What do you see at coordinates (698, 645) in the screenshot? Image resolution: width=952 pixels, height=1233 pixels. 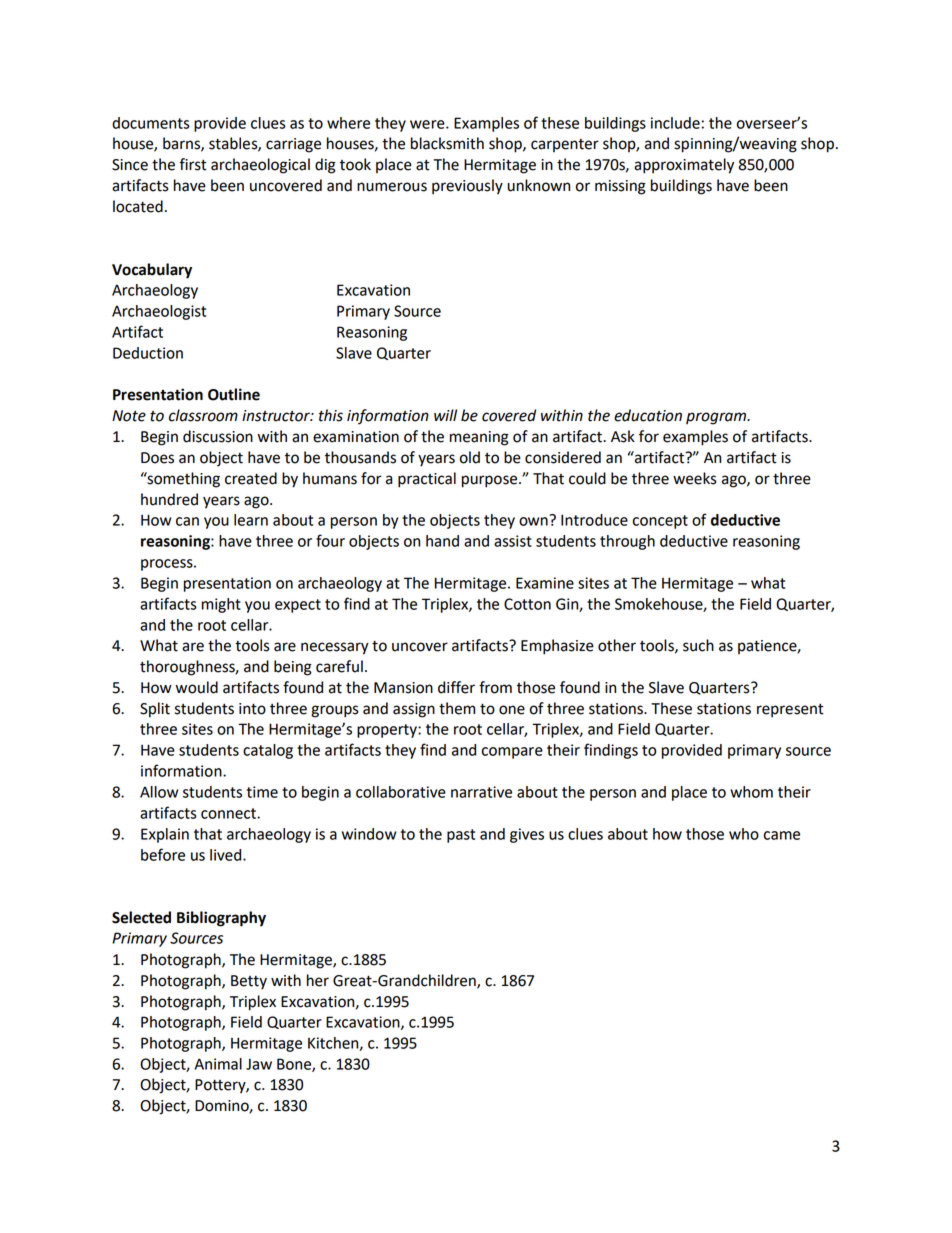 I see `such` at bounding box center [698, 645].
